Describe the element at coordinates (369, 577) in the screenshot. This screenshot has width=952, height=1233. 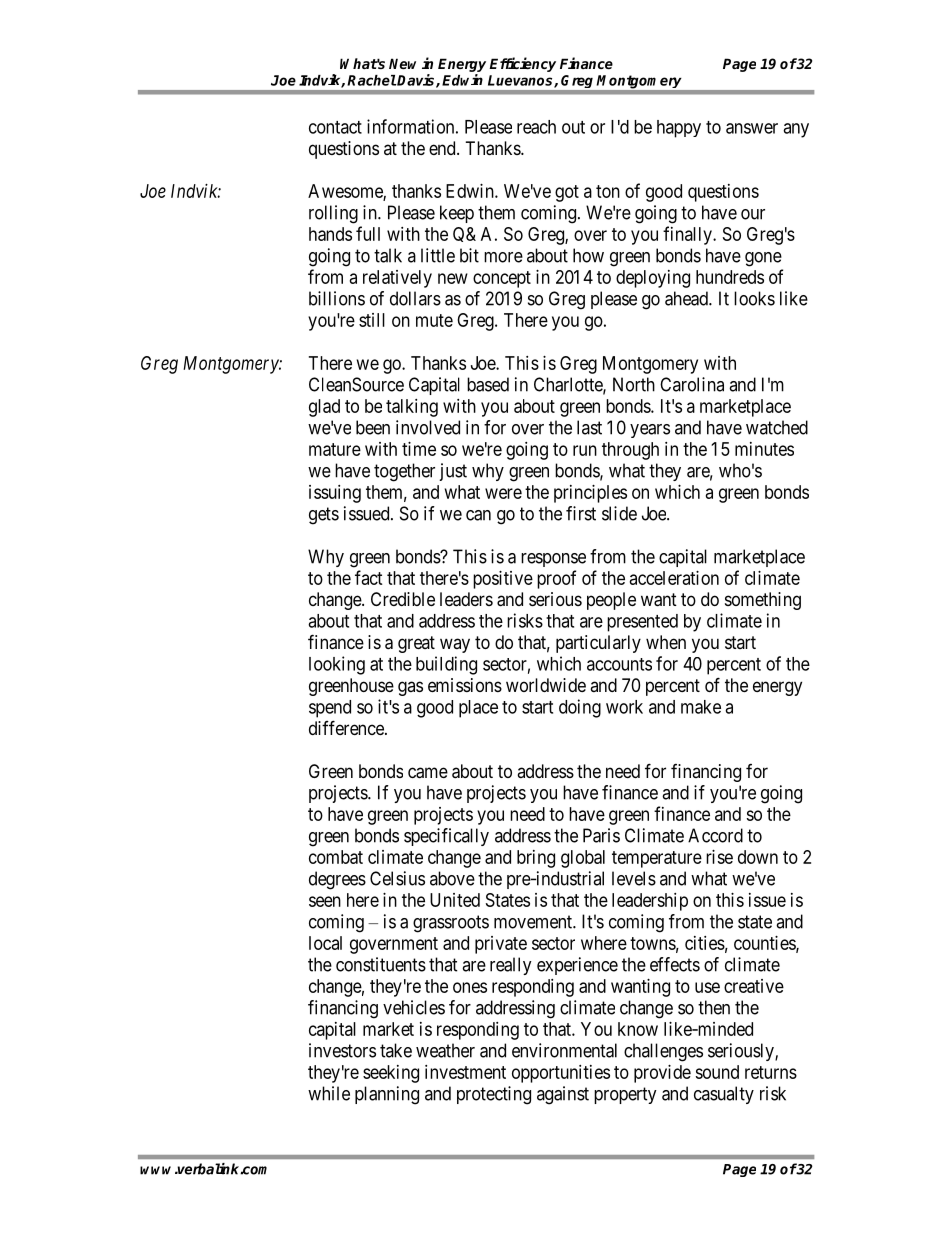
I see `fact` at that location.
